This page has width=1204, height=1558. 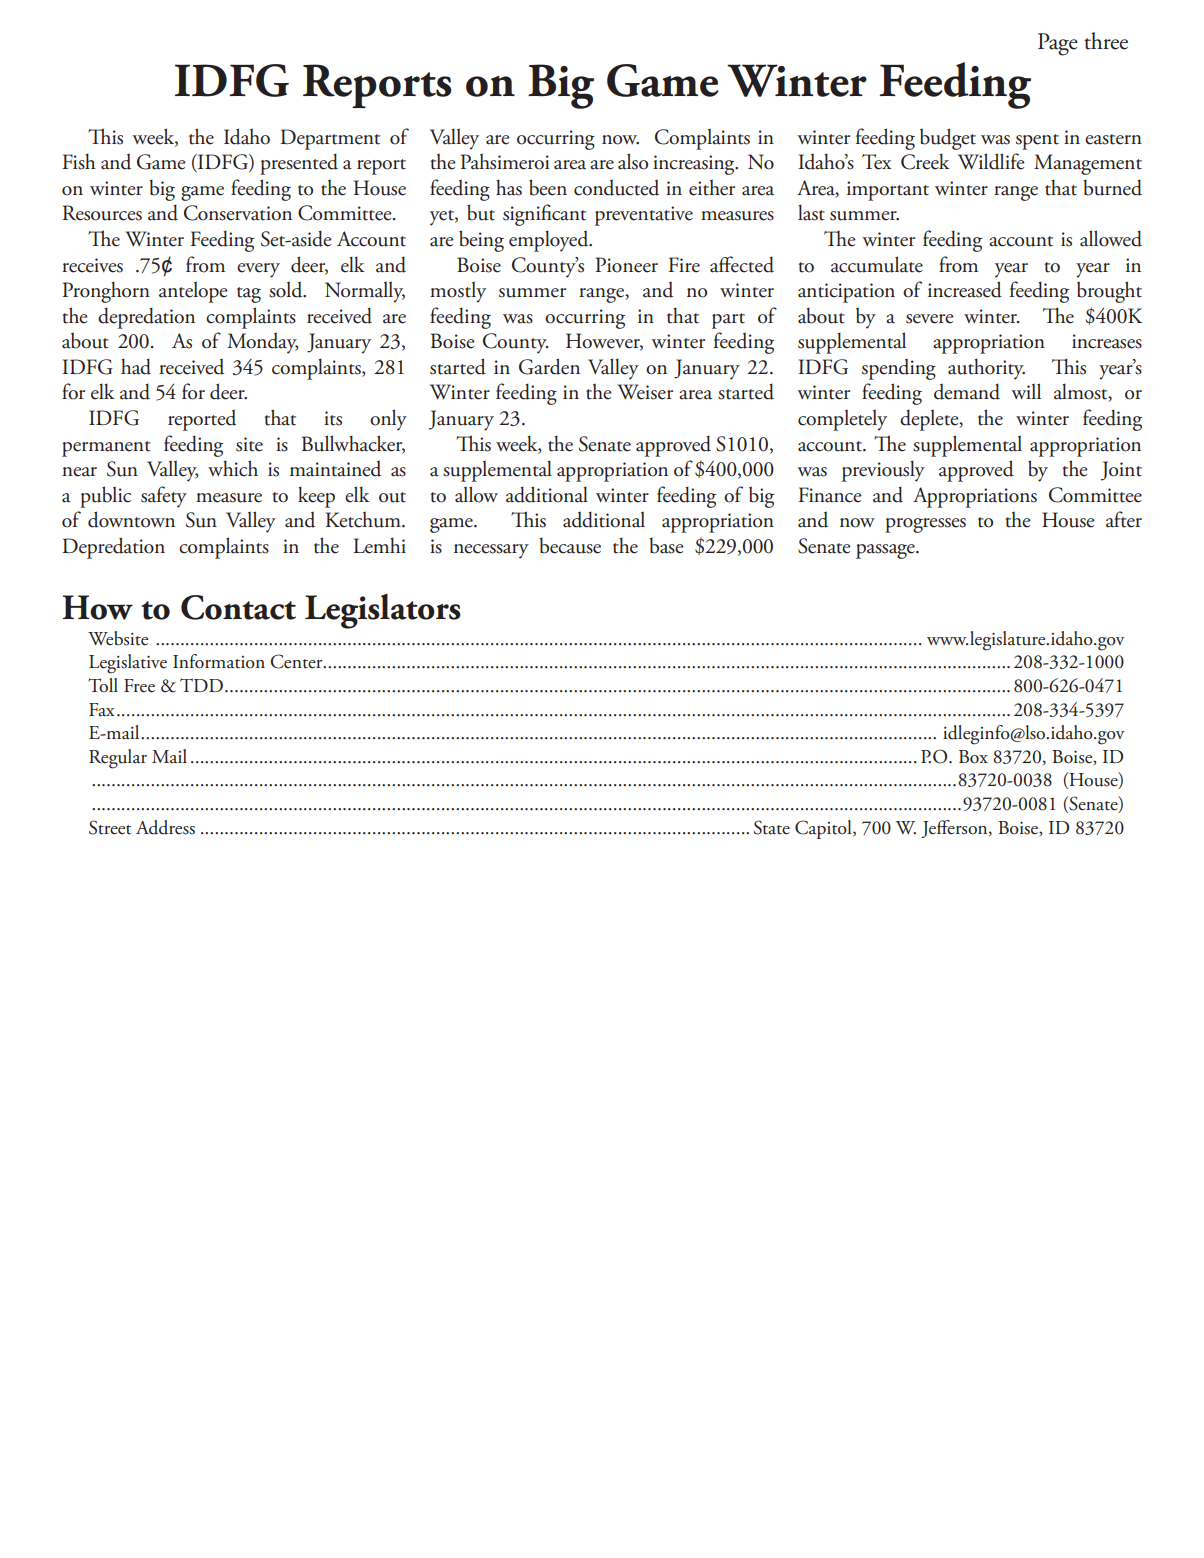 What do you see at coordinates (967, 391) in the page?
I see `demand` at bounding box center [967, 391].
